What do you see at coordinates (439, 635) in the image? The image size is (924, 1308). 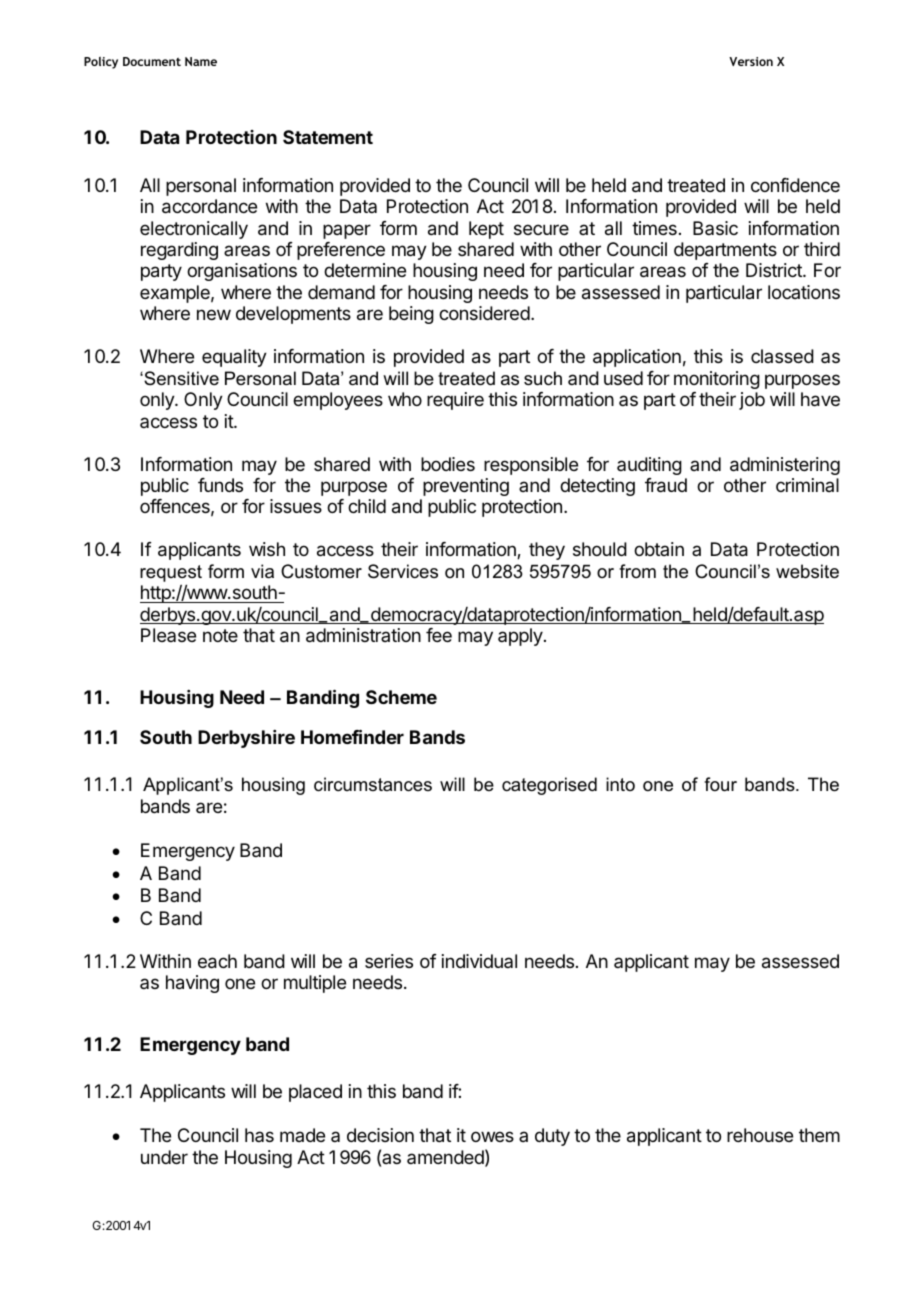 I see `fee` at bounding box center [439, 635].
